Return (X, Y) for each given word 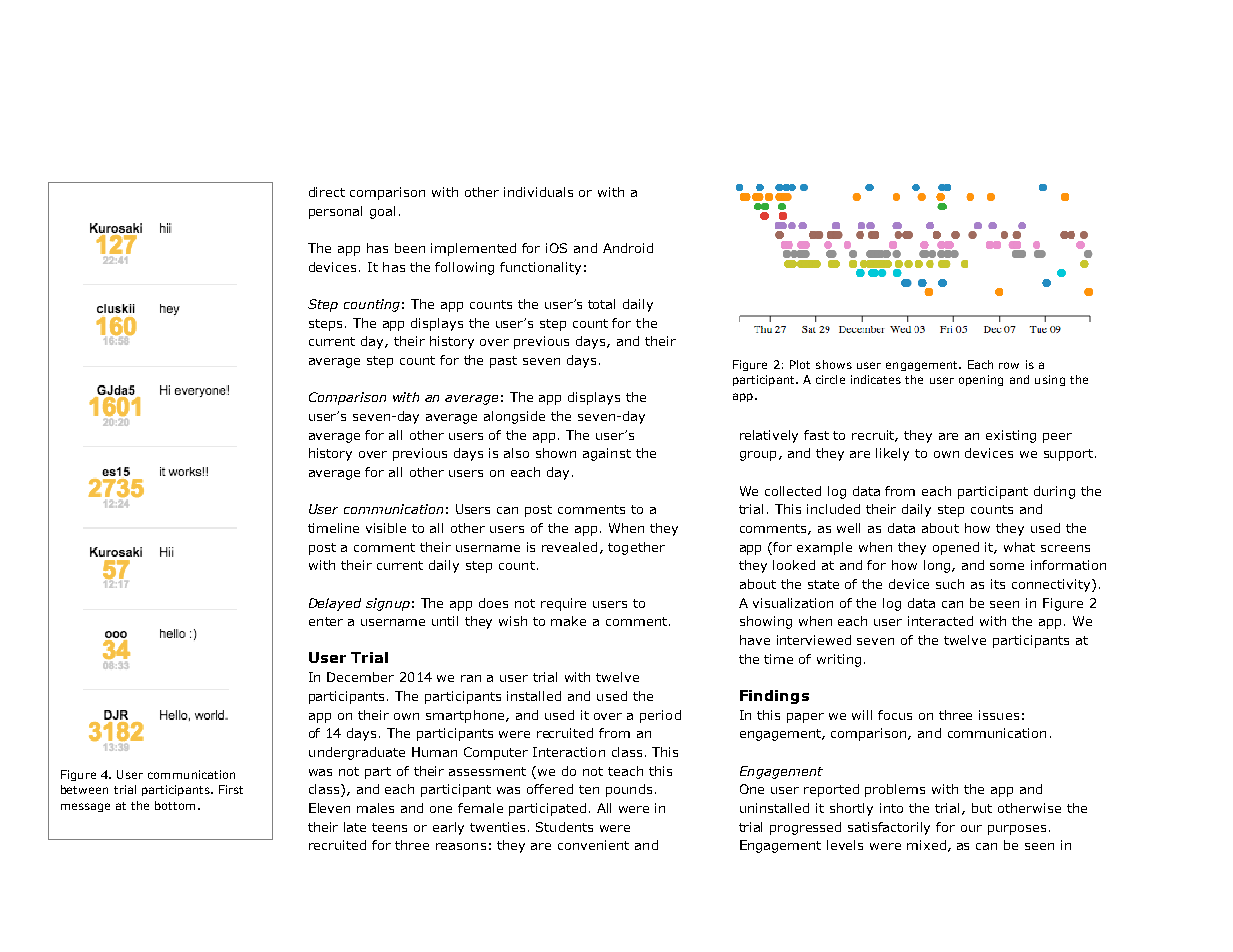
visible (386, 528)
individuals (538, 192)
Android (628, 248)
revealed (569, 547)
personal (335, 212)
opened (956, 548)
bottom (175, 805)
